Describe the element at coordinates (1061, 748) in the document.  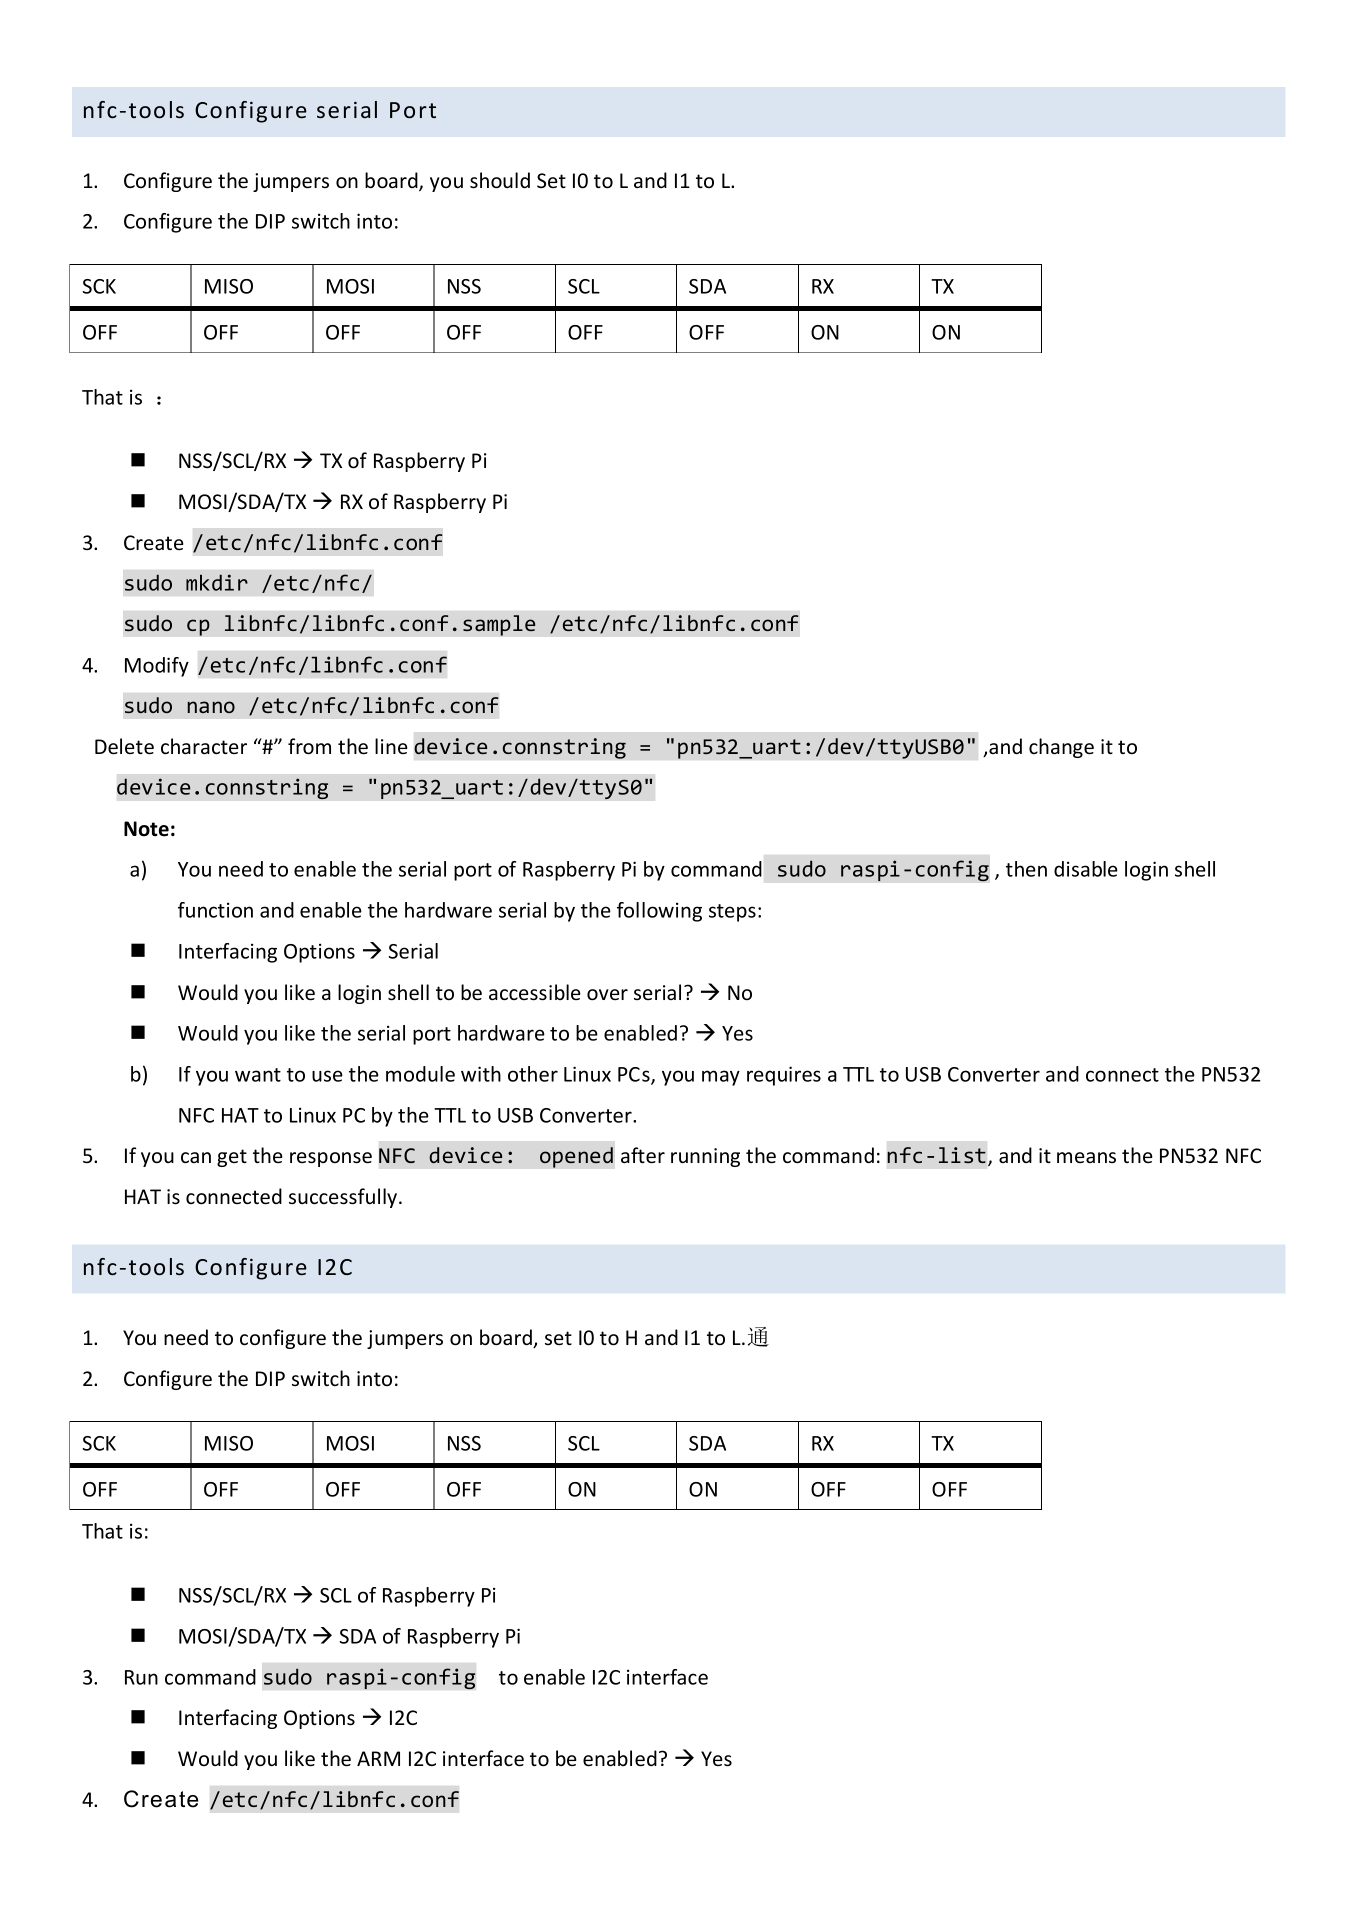
I see `change` at that location.
